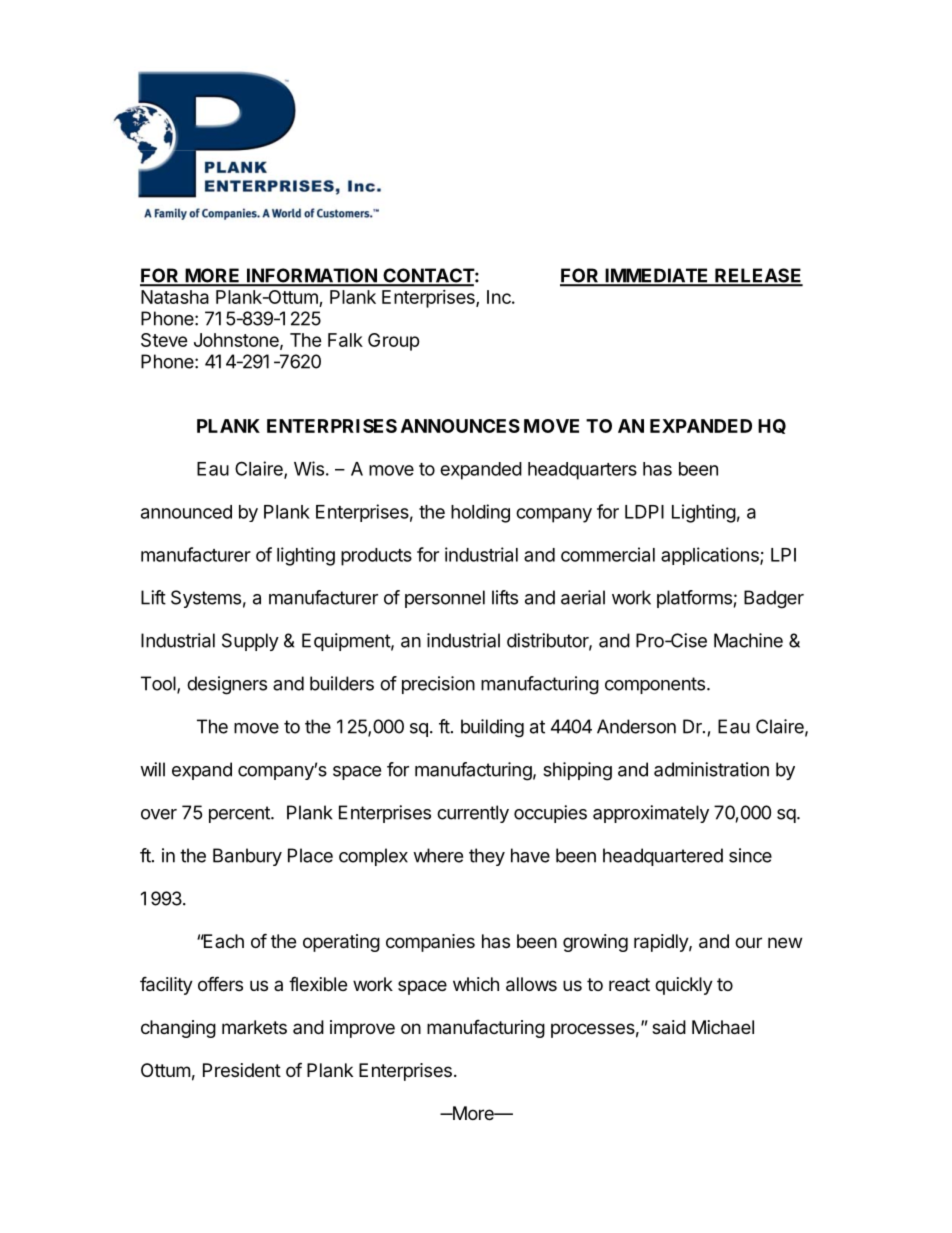 Image resolution: width=952 pixels, height=1233 pixels. What do you see at coordinates (175, 297) in the screenshot?
I see `Natasha` at bounding box center [175, 297].
